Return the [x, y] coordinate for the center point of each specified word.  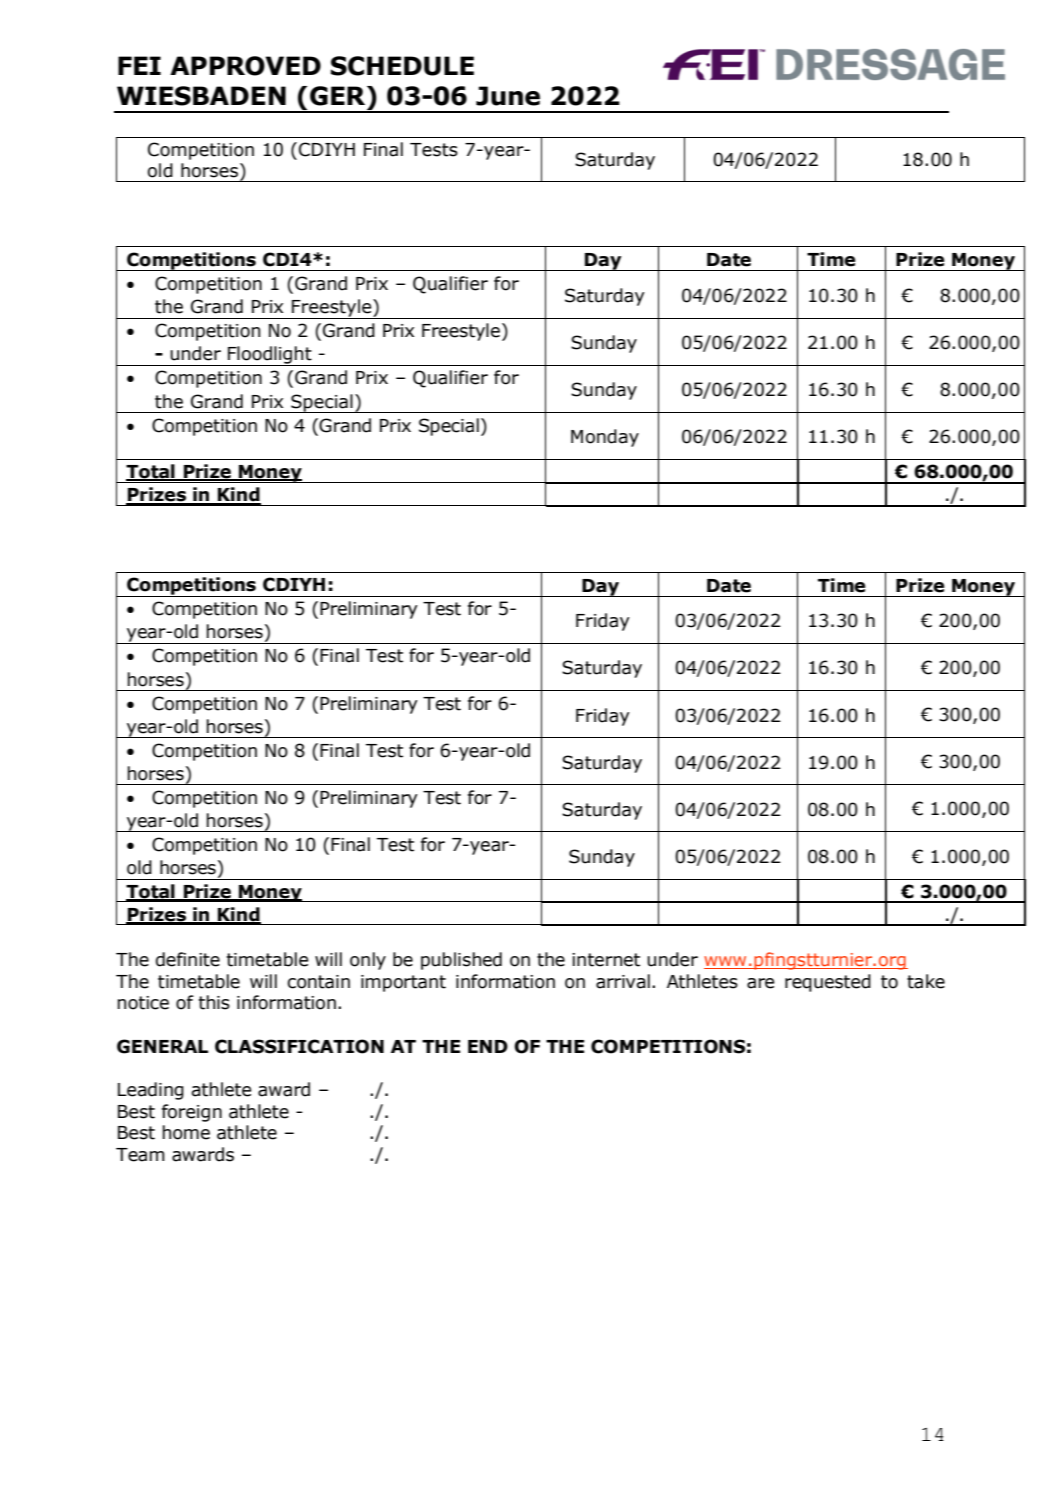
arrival [623, 981]
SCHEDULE [402, 66]
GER [339, 96]
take [926, 981]
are [760, 983]
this [214, 1002]
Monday [605, 438]
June [508, 96]
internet [606, 960]
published [461, 961]
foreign [192, 1113]
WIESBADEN [201, 96]
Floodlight [270, 356]
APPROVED [245, 66]
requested [828, 983]
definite [188, 959]
